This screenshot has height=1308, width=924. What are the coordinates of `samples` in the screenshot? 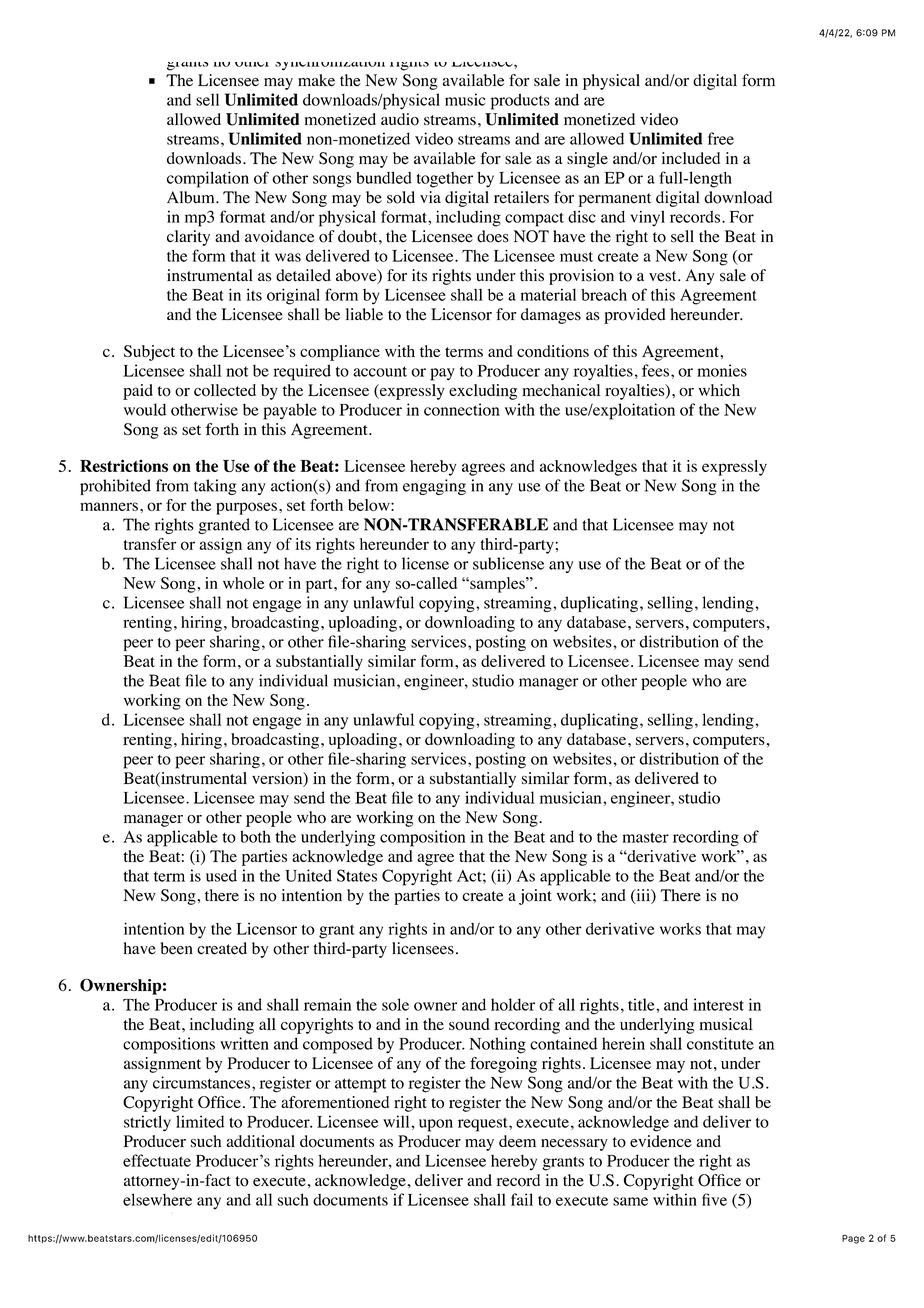 It's located at (497, 585).
